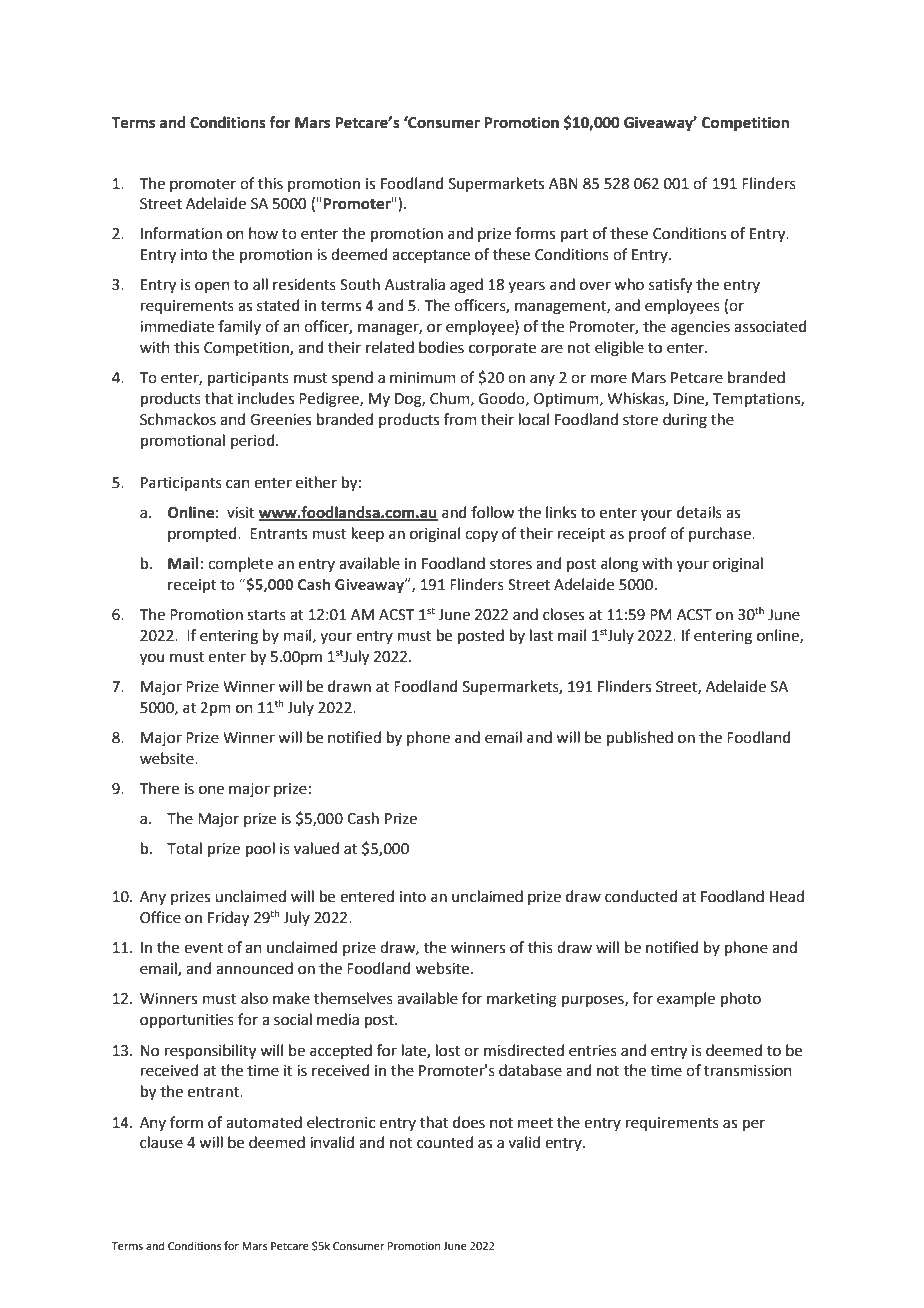 The image size is (924, 1308). I want to click on does, so click(469, 1122).
